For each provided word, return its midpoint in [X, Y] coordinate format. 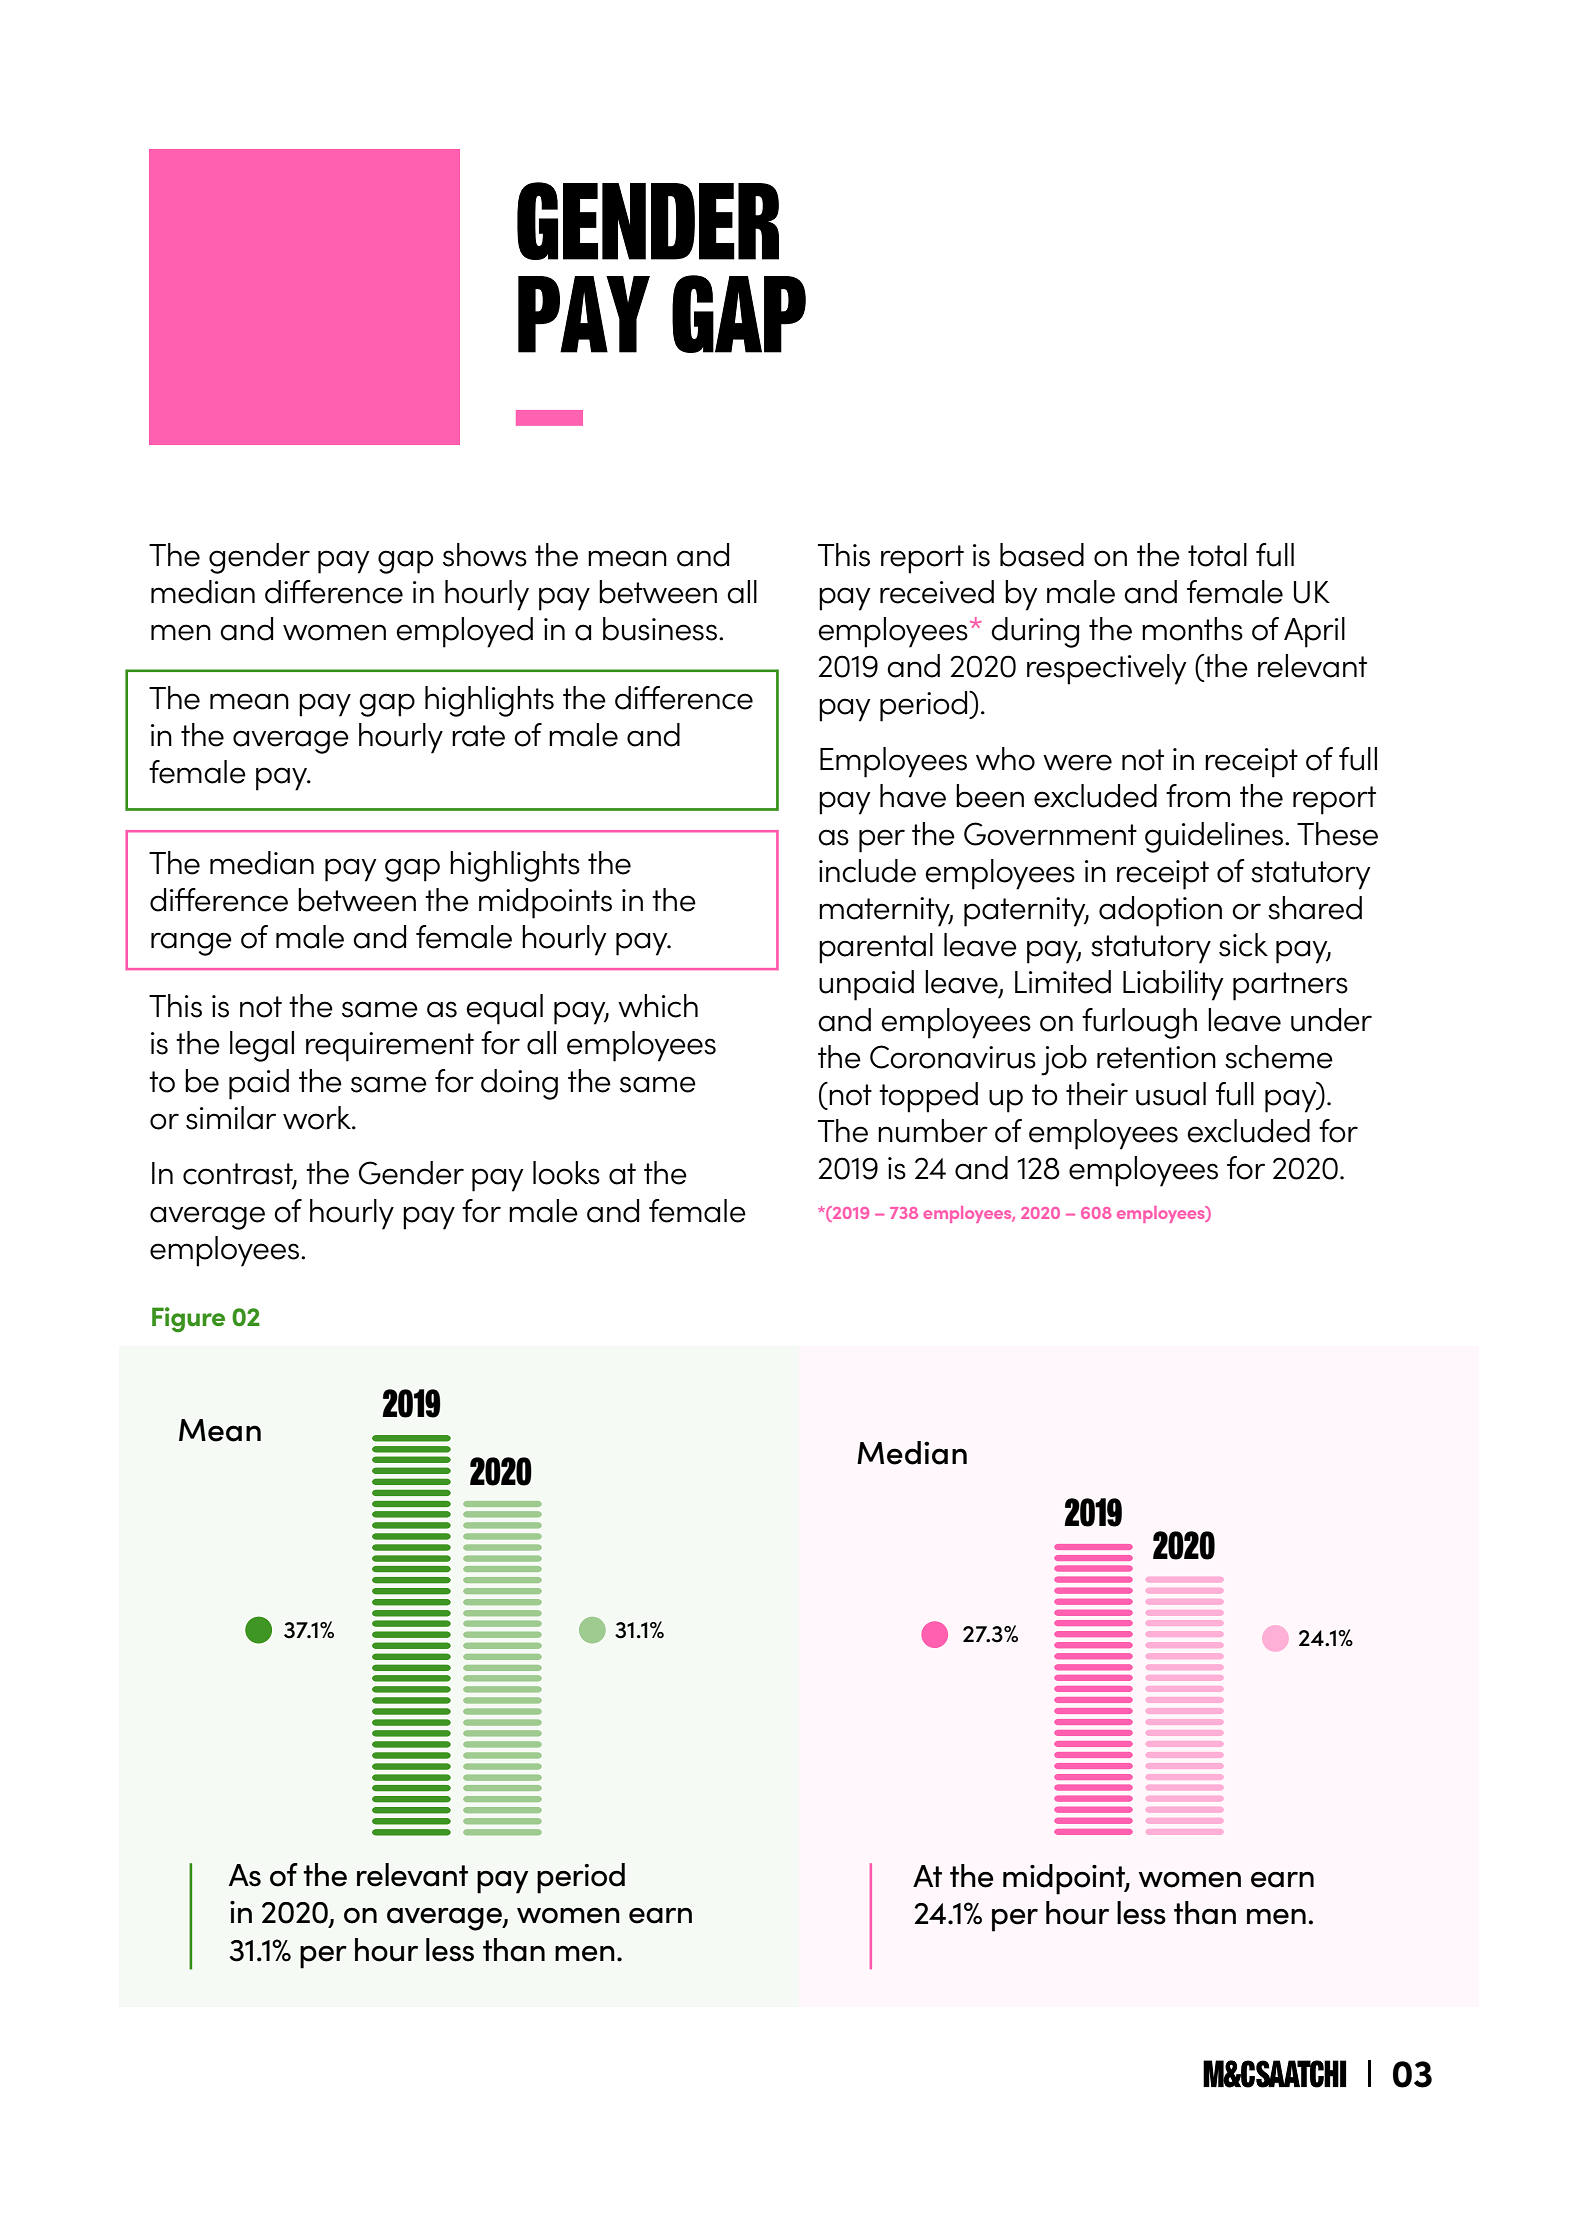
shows [485, 555]
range [191, 944]
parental [876, 948]
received [937, 592]
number [933, 1131]
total [1217, 555]
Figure [188, 1319]
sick [1243, 945]
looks [566, 1173]
